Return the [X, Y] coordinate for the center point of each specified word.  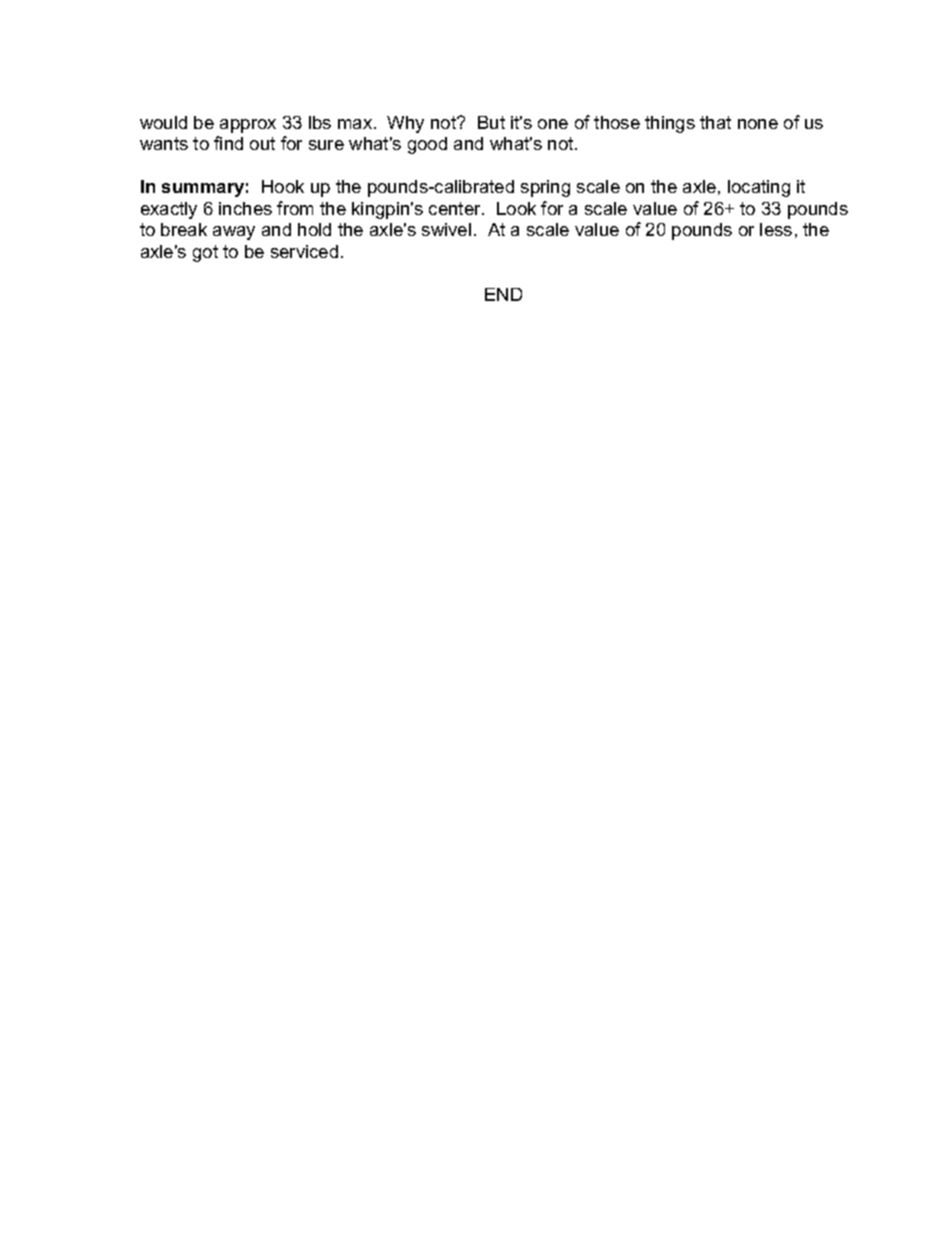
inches [245, 208]
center [456, 208]
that [715, 122]
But [491, 122]
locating [759, 188]
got [205, 253]
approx [248, 126]
